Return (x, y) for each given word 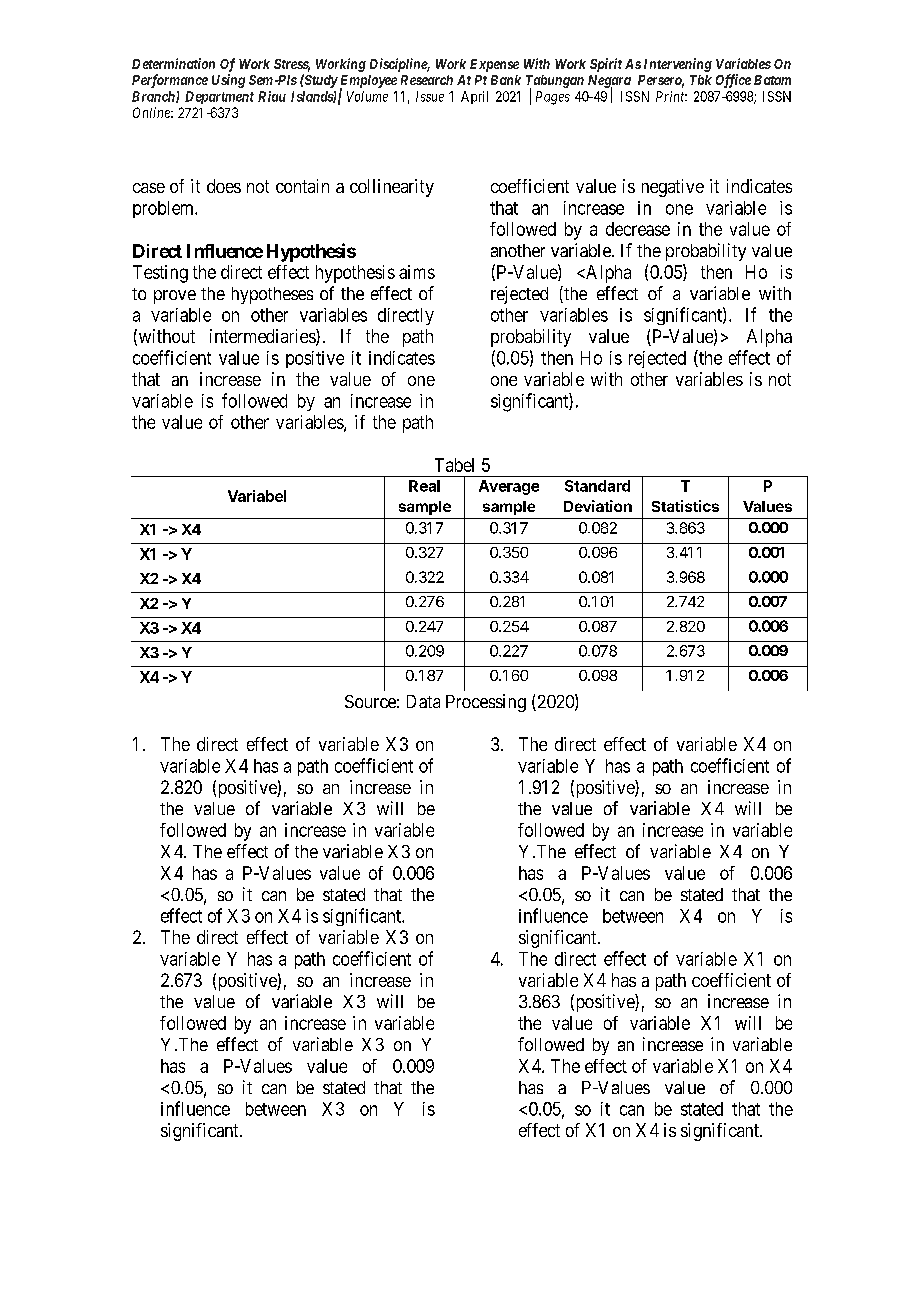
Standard (597, 486)
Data (423, 701)
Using (228, 81)
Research (427, 80)
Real (424, 486)
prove (175, 297)
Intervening (678, 65)
